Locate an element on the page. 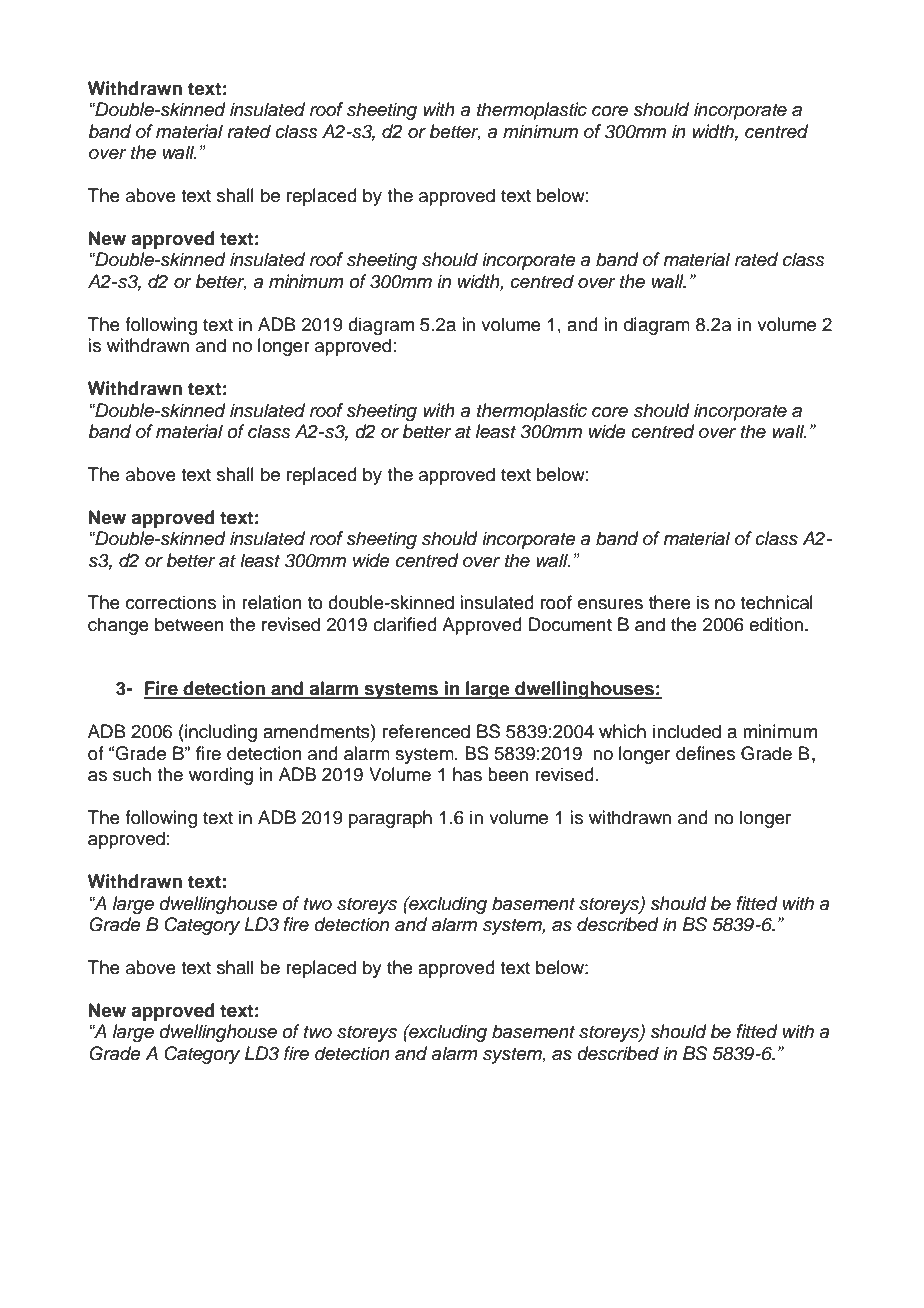 The image size is (924, 1308). included is located at coordinates (687, 731).
